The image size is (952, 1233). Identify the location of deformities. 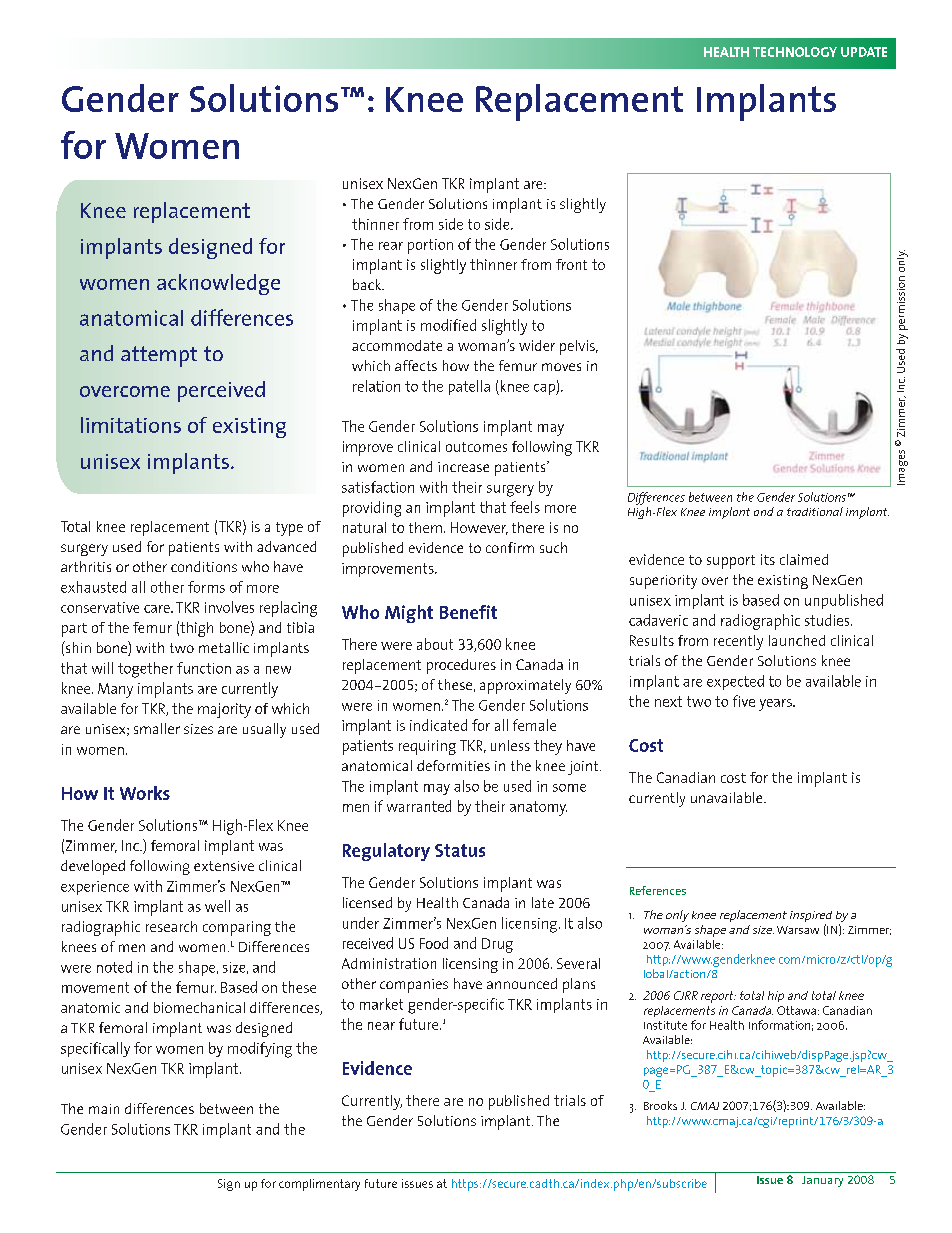
(453, 765).
